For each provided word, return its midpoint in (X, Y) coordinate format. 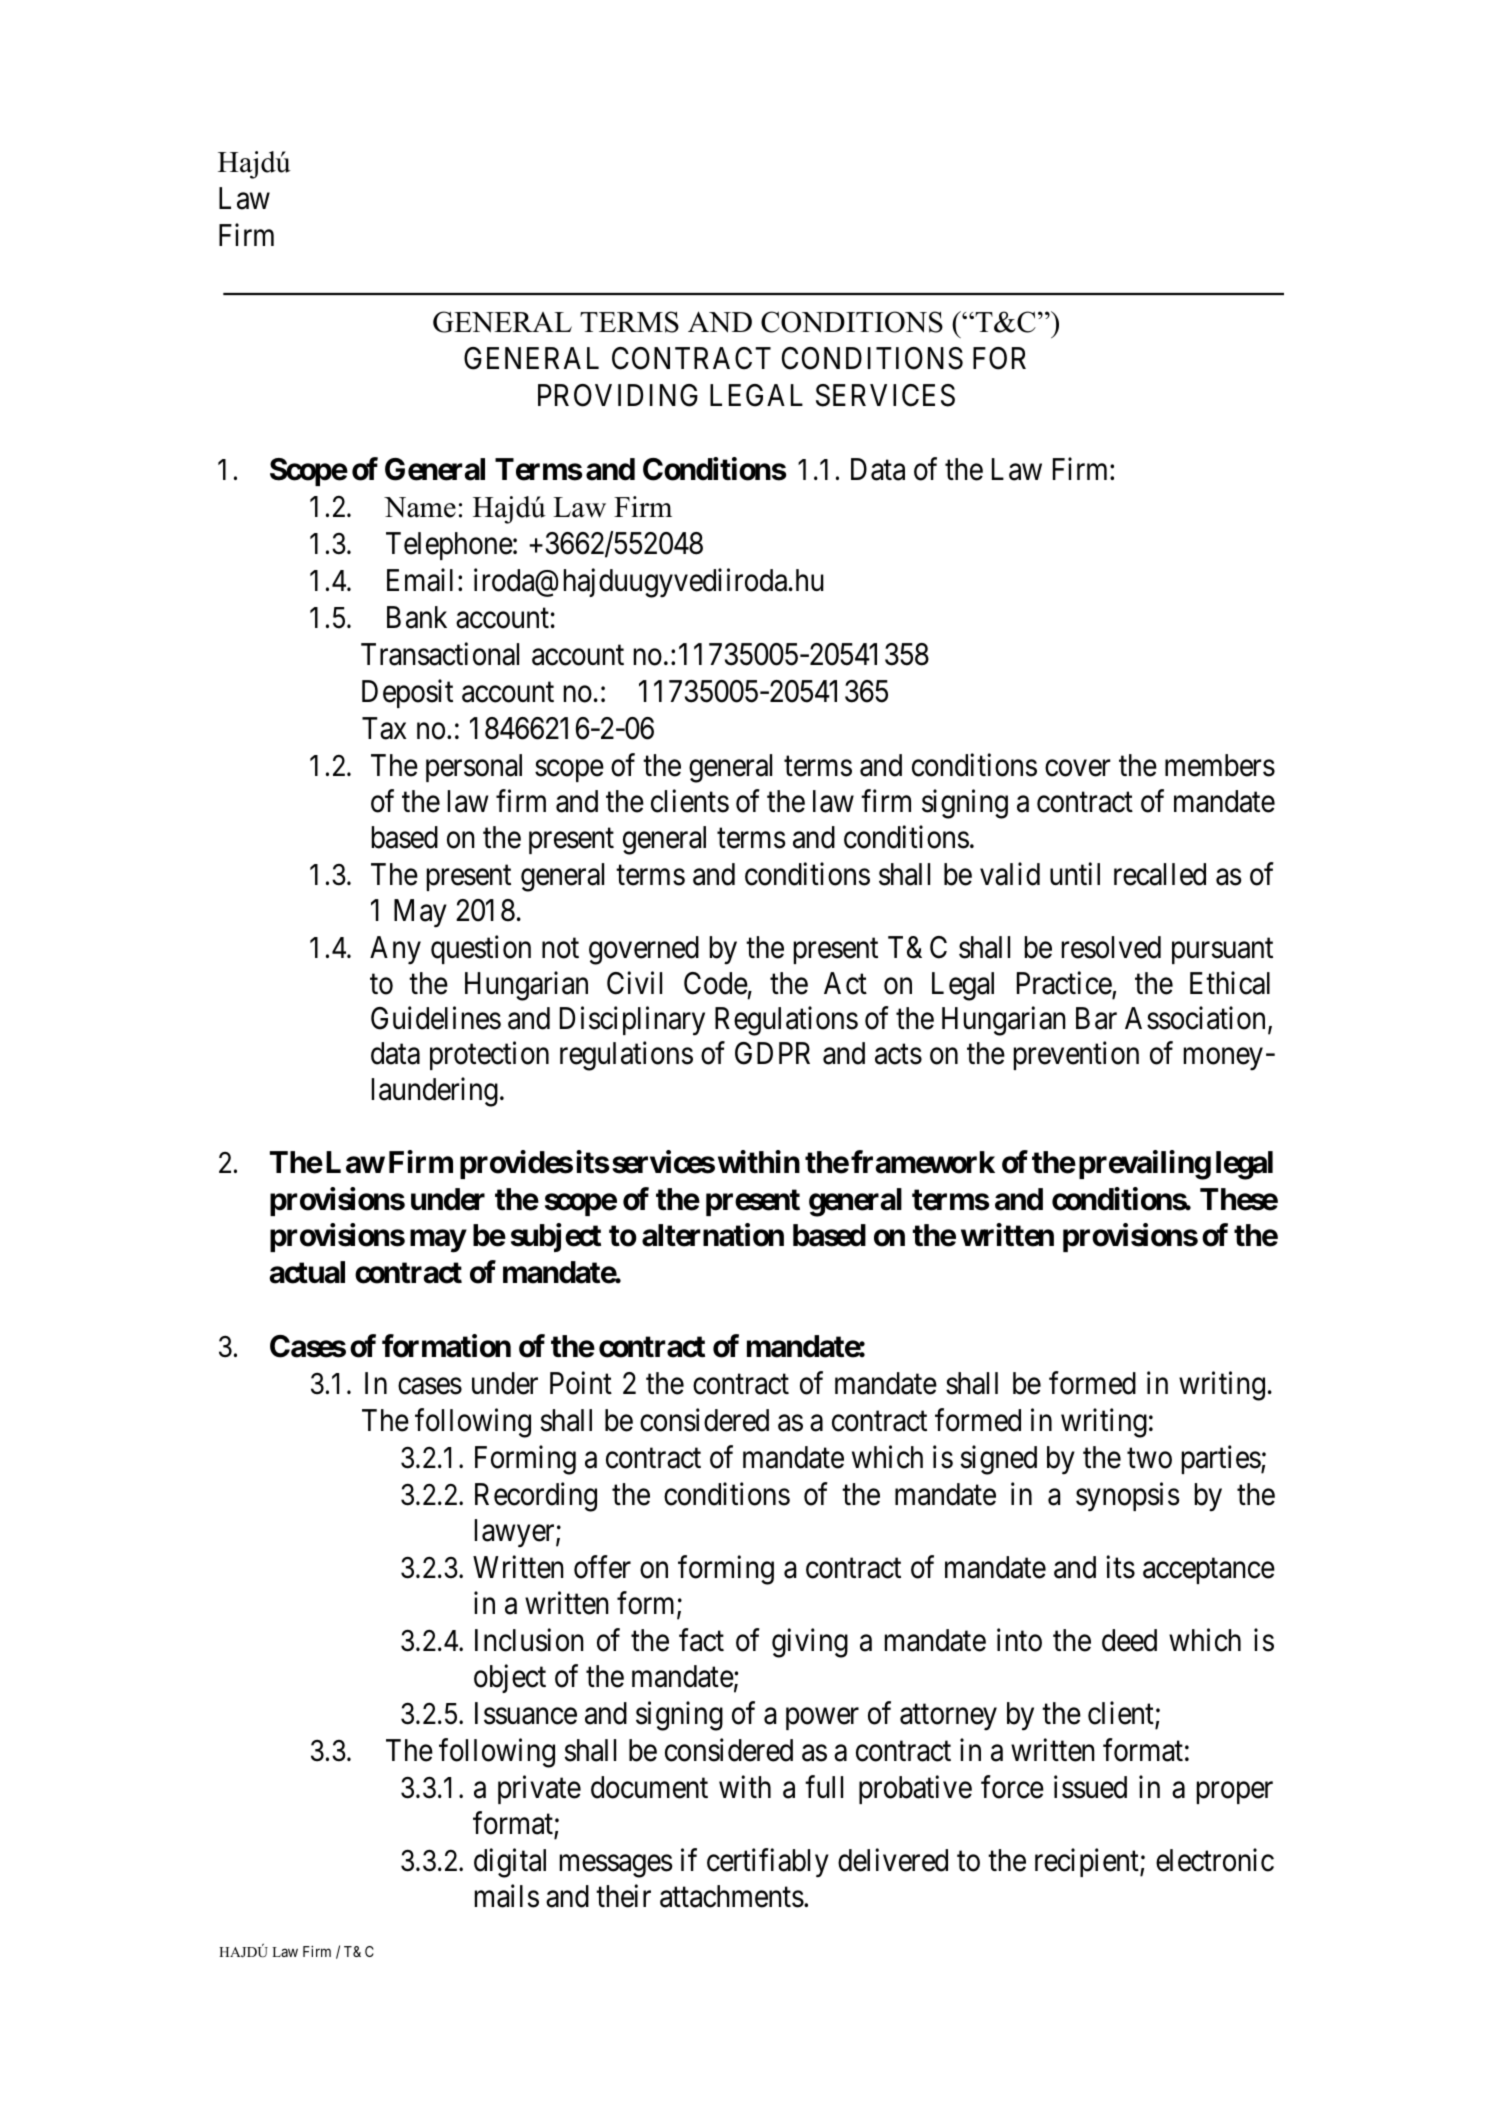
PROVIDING (618, 395)
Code (716, 983)
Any (395, 950)
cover (1078, 768)
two (1149, 1458)
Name (420, 507)
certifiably (768, 1863)
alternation (713, 1235)
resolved (1111, 947)
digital (510, 1863)
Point (581, 1383)
